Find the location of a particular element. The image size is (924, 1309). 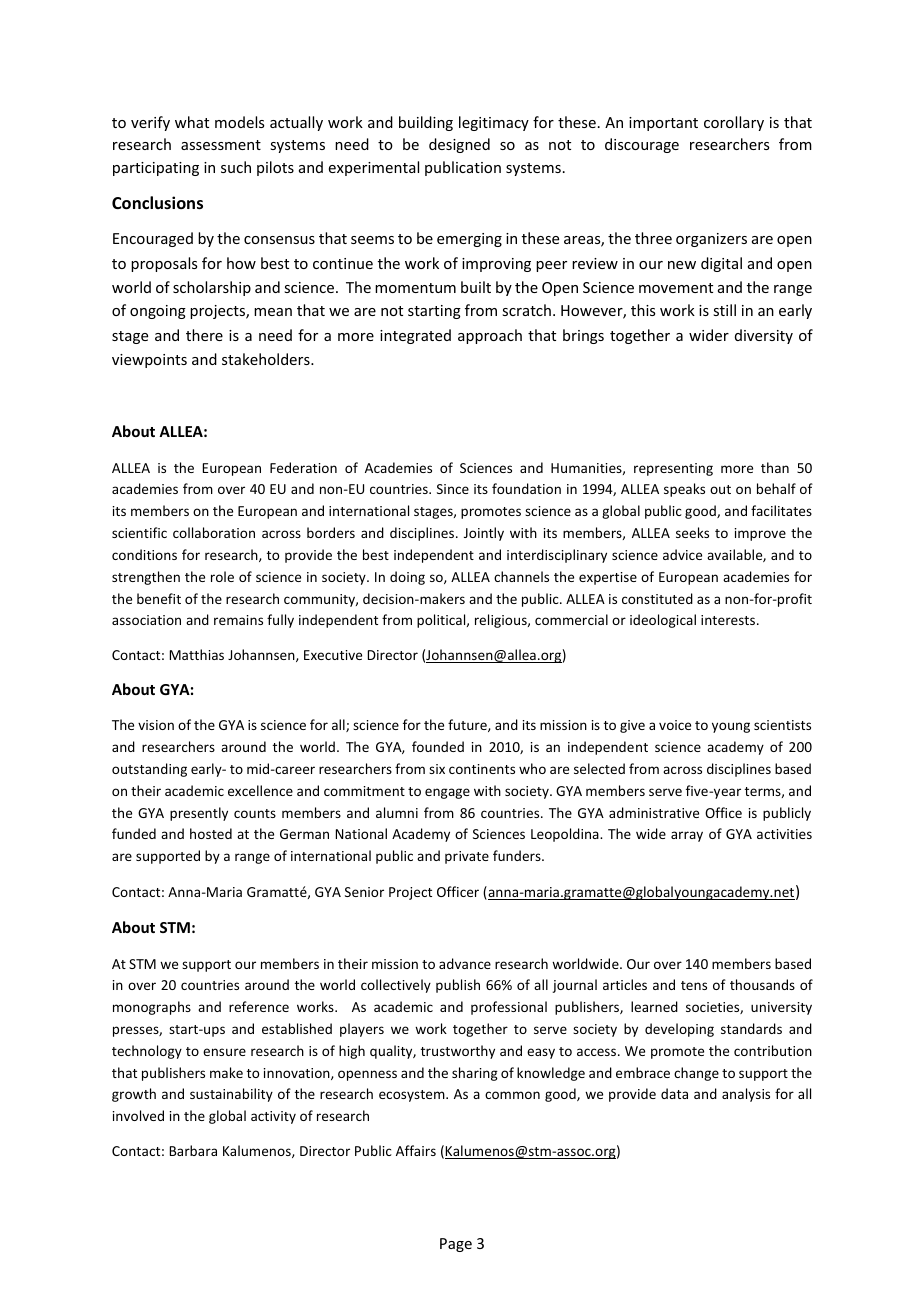

future is located at coordinates (468, 725).
